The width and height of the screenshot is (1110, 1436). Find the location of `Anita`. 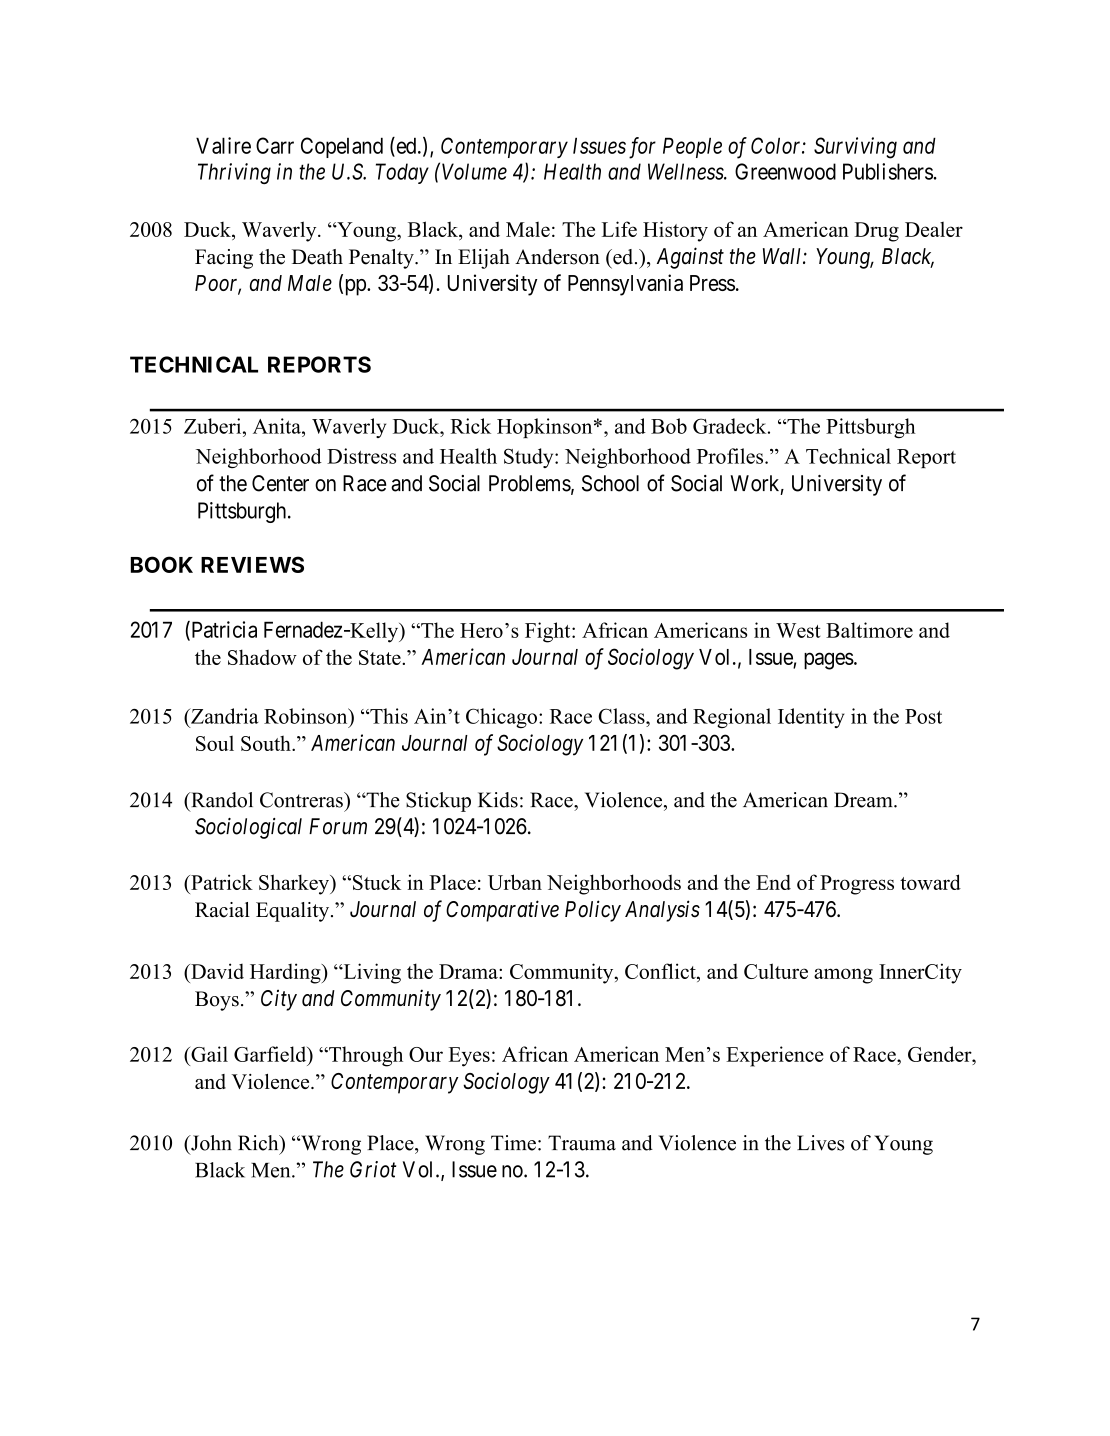

Anita is located at coordinates (278, 426).
